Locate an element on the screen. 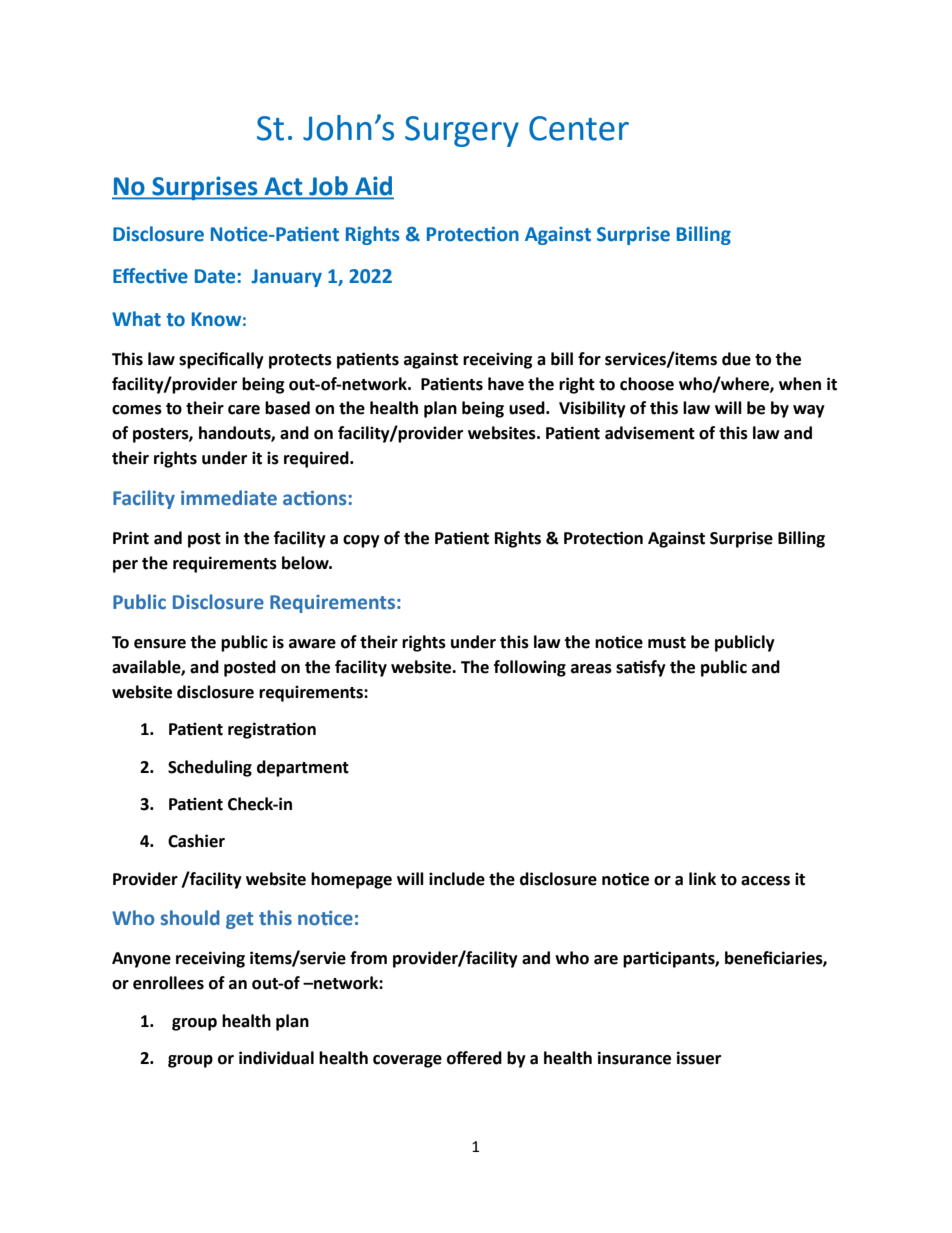 This screenshot has width=952, height=1233. following is located at coordinates (530, 668).
